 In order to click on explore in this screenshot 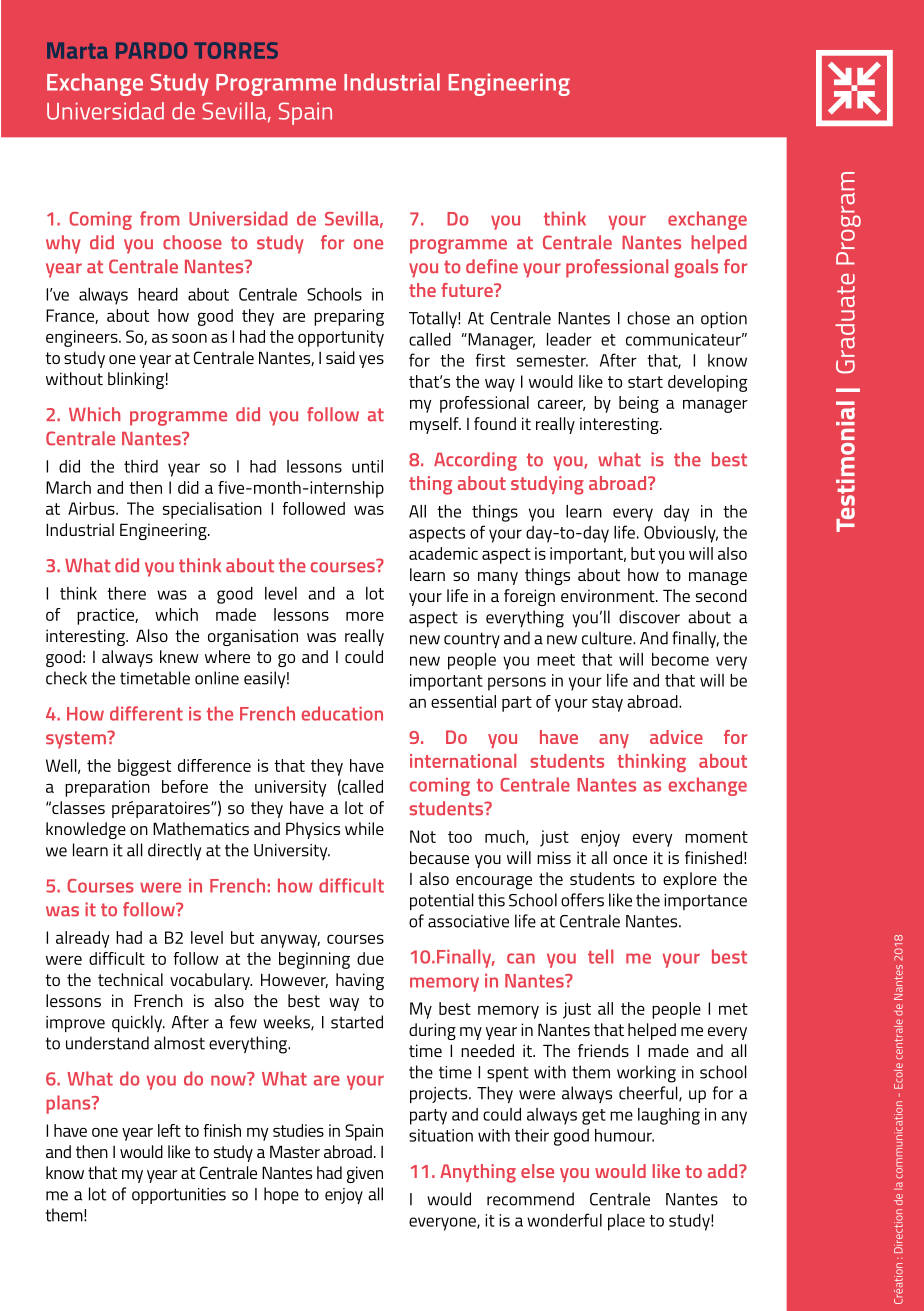, I will do `click(690, 880)`.
